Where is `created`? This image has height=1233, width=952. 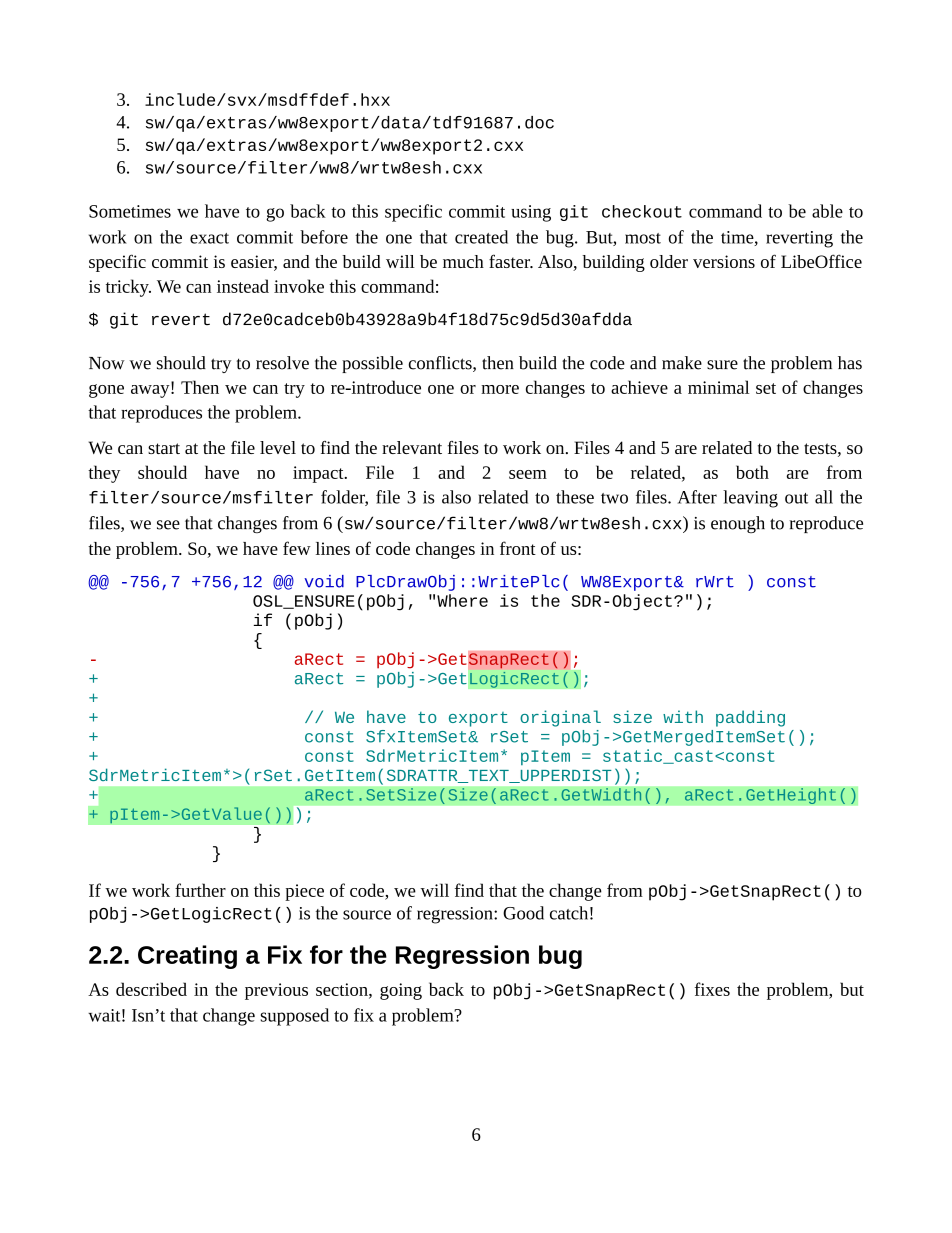 created is located at coordinates (481, 237).
